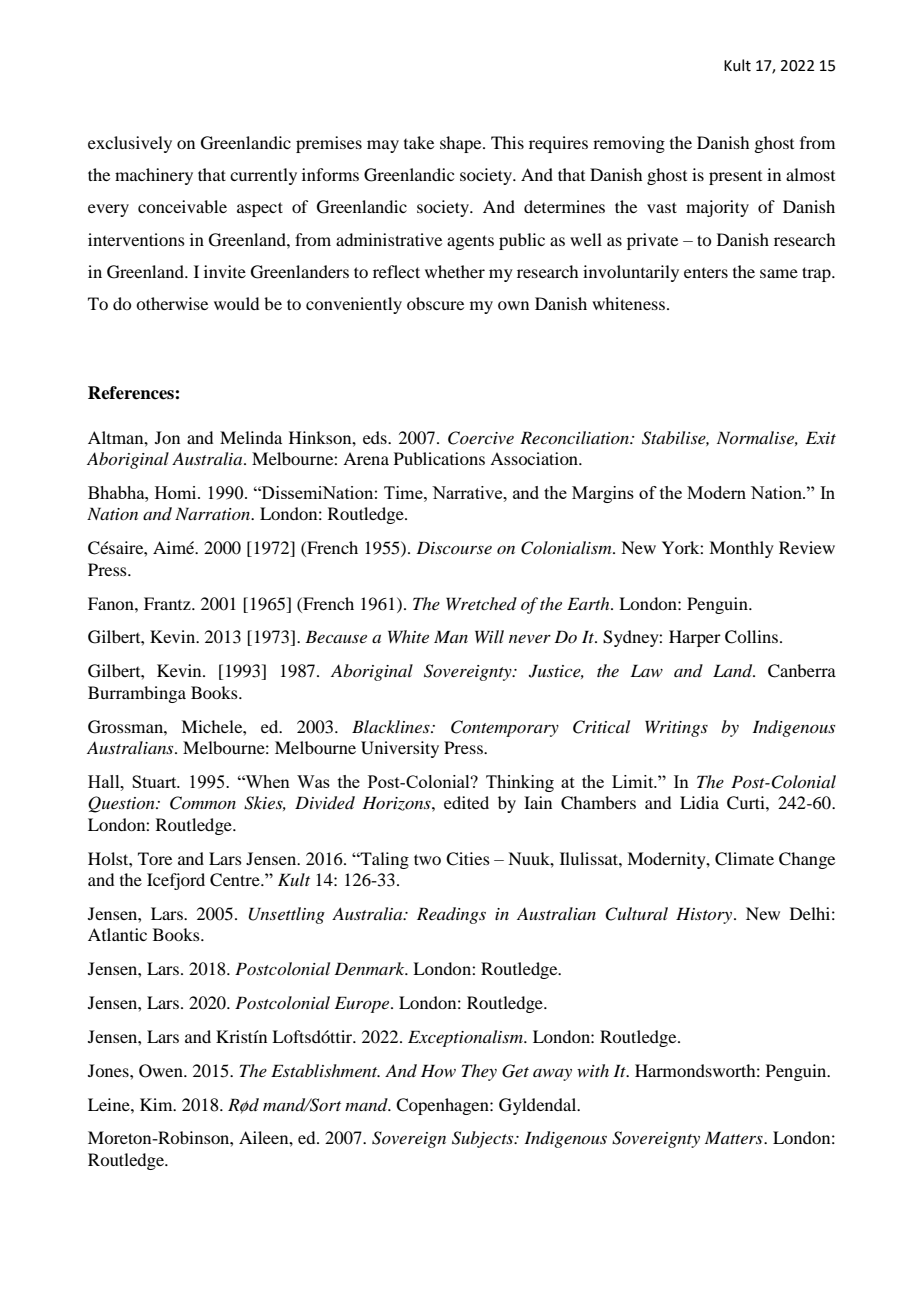 This screenshot has height=1308, width=924. Describe the element at coordinates (157, 1104) in the screenshot. I see `Kim` at that location.
